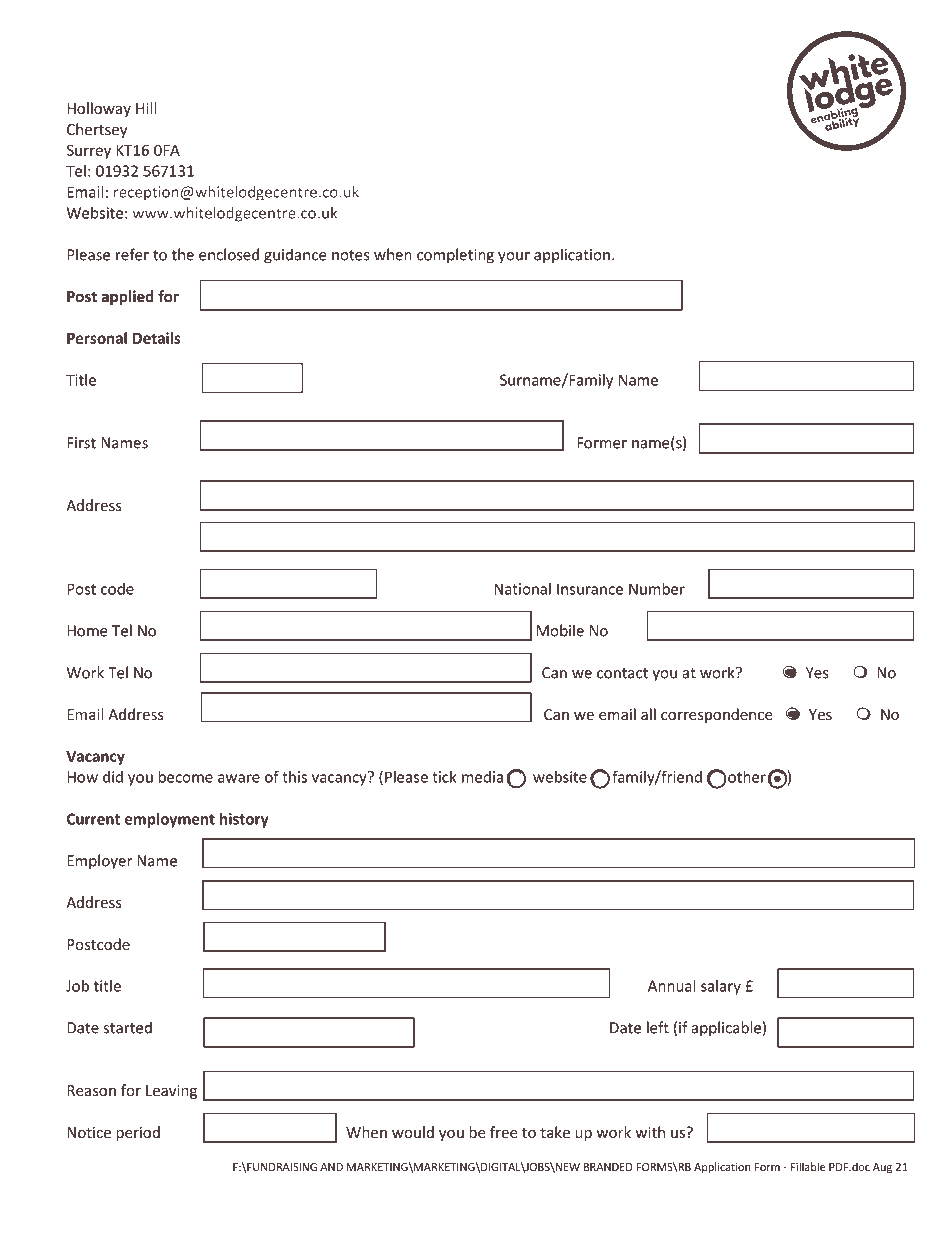 Image resolution: width=952 pixels, height=1233 pixels. I want to click on Home, so click(87, 631).
